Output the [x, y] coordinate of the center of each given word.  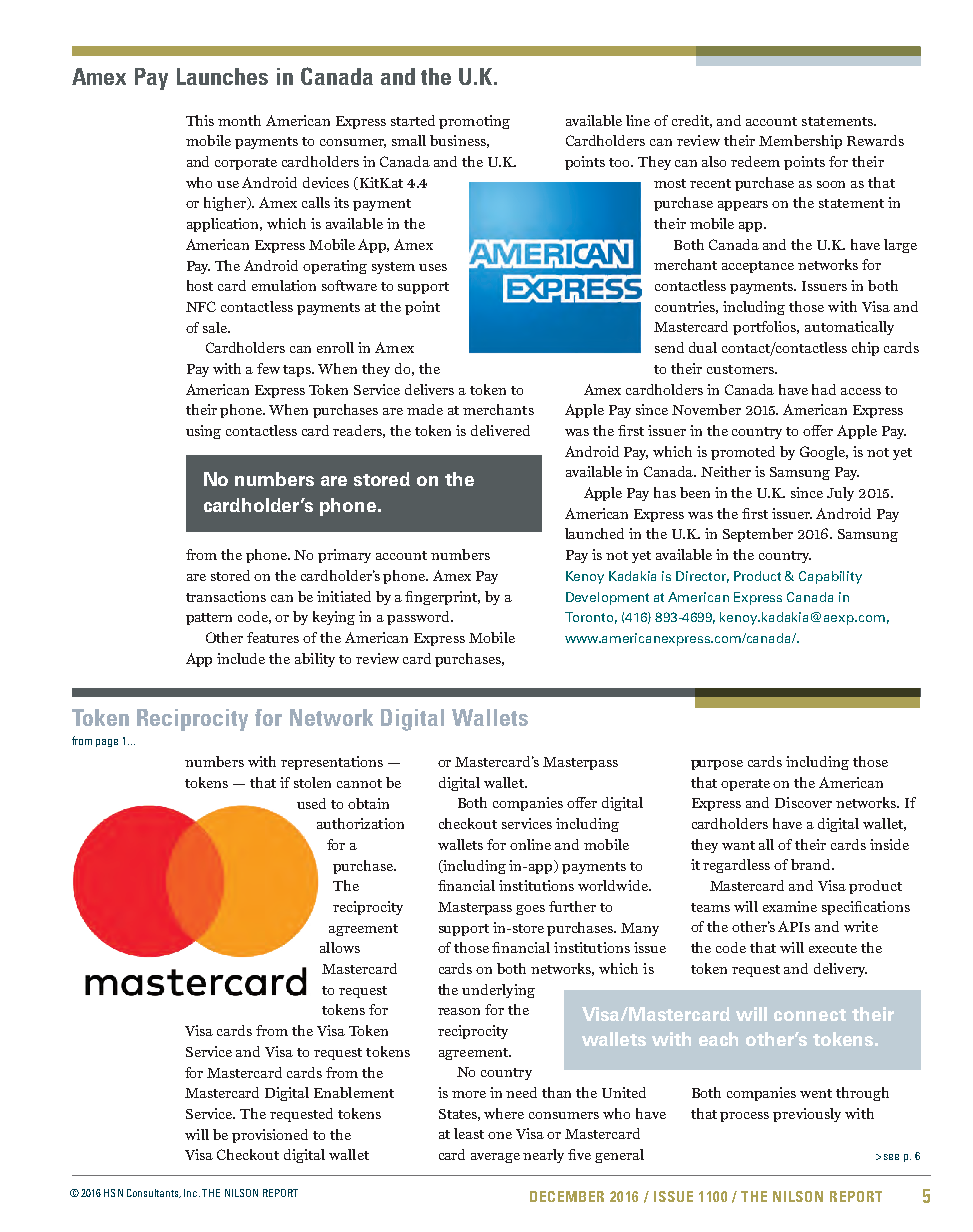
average [495, 1158]
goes [530, 910]
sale [216, 327]
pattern [209, 619]
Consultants [154, 1193]
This [200, 120]
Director [702, 577]
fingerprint [442, 598]
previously [807, 1115]
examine [790, 906]
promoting [474, 122]
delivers [429, 389]
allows [340, 947]
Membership [800, 142]
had [824, 389]
